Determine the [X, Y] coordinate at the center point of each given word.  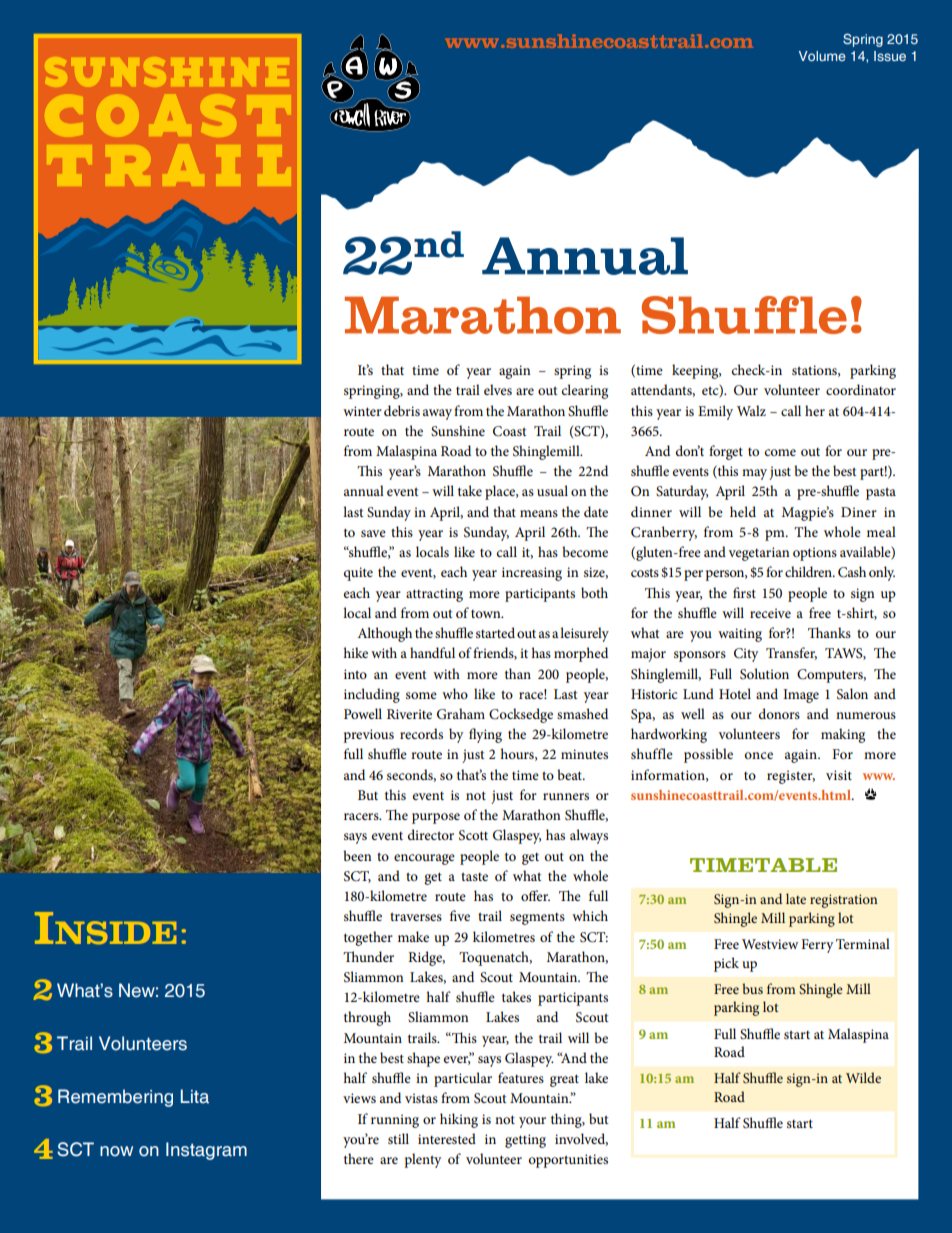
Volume [822, 56]
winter [362, 411]
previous [368, 736]
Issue [890, 56]
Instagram [206, 1151]
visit [839, 775]
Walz [751, 410]
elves [498, 389]
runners [566, 796]
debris [402, 410]
